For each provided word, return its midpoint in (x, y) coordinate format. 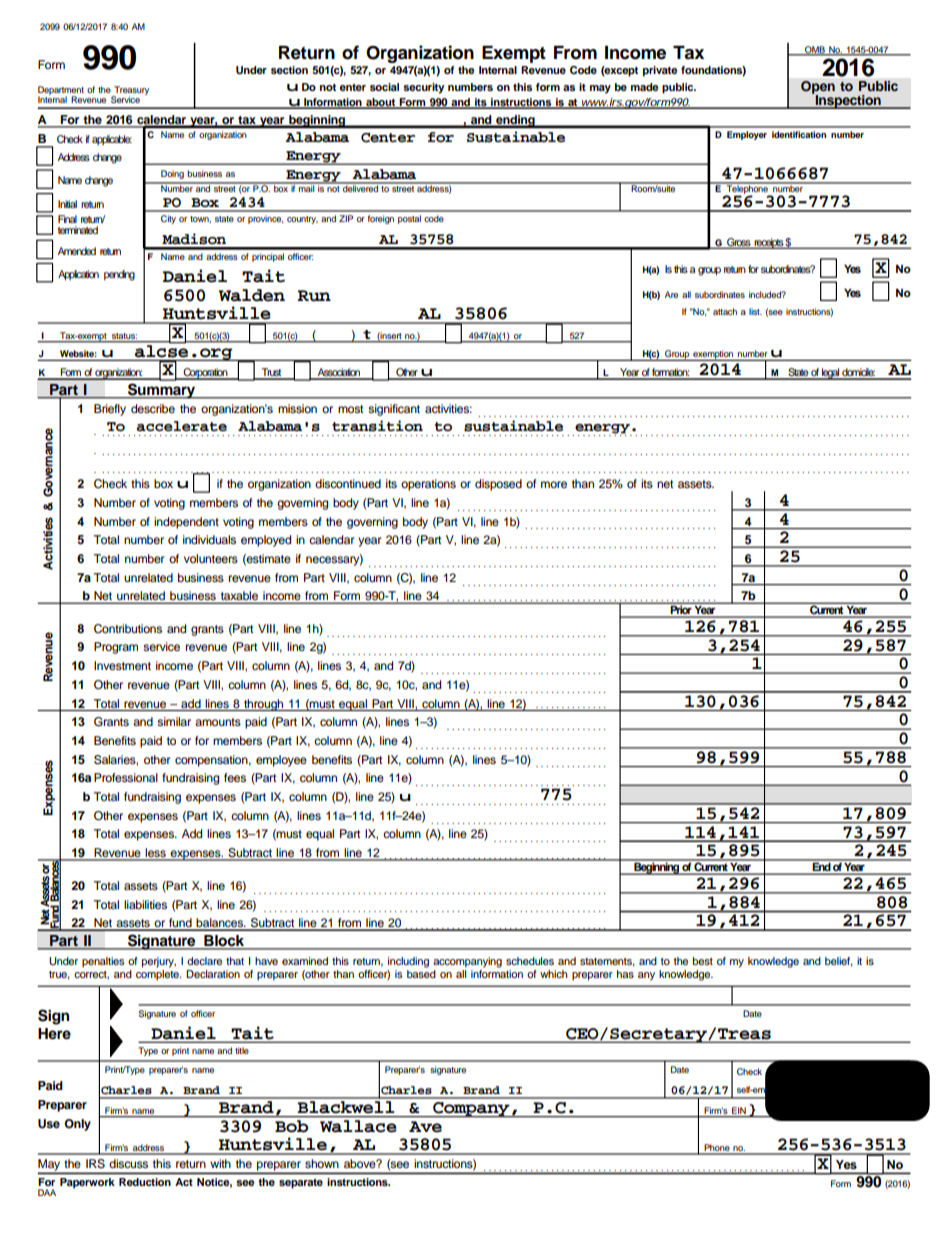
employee (281, 761)
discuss (128, 1163)
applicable (112, 140)
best (703, 961)
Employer (747, 135)
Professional (126, 777)
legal (830, 374)
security (424, 88)
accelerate (181, 426)
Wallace (358, 1125)
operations (428, 485)
